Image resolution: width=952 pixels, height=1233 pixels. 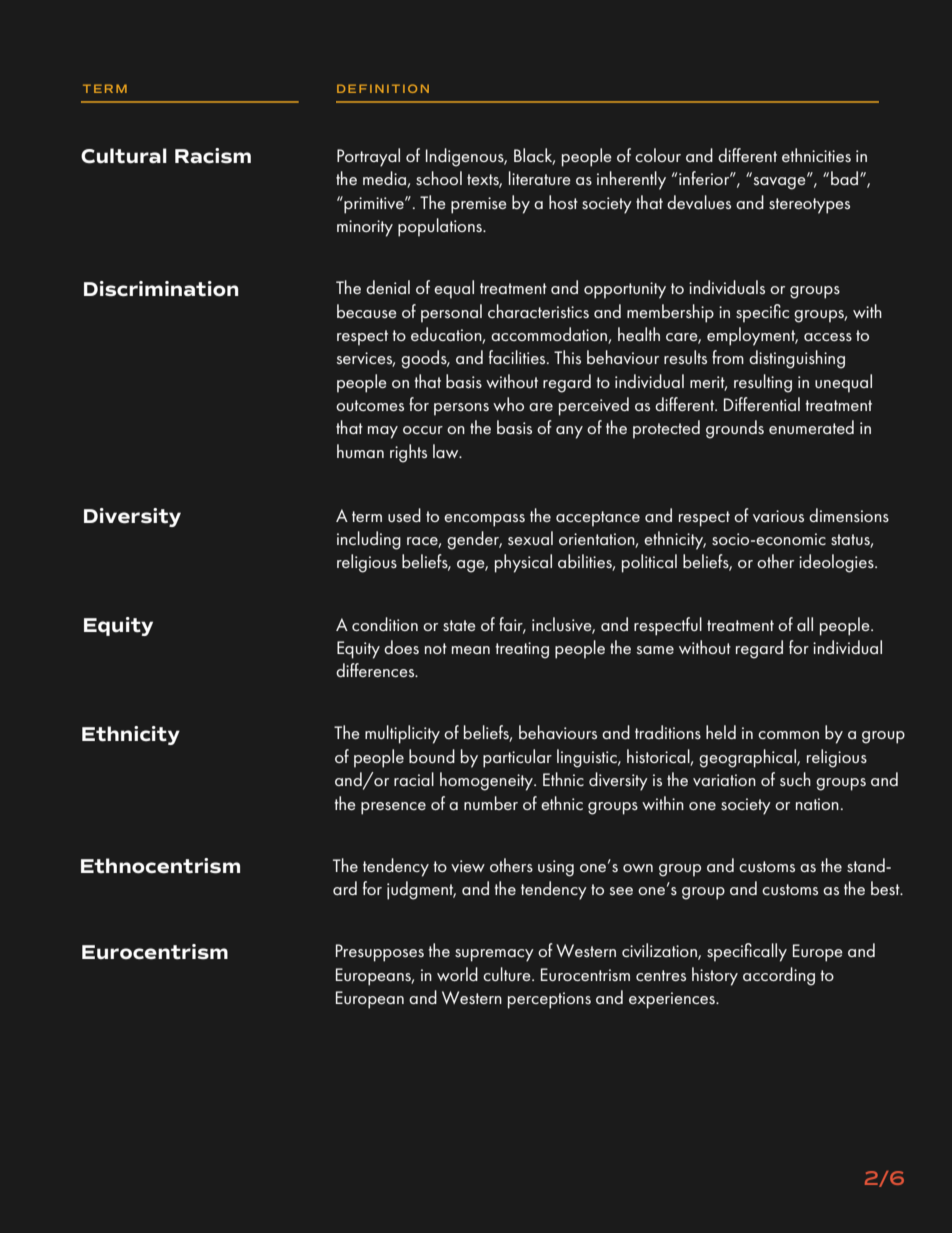 I want to click on including, so click(x=369, y=540).
